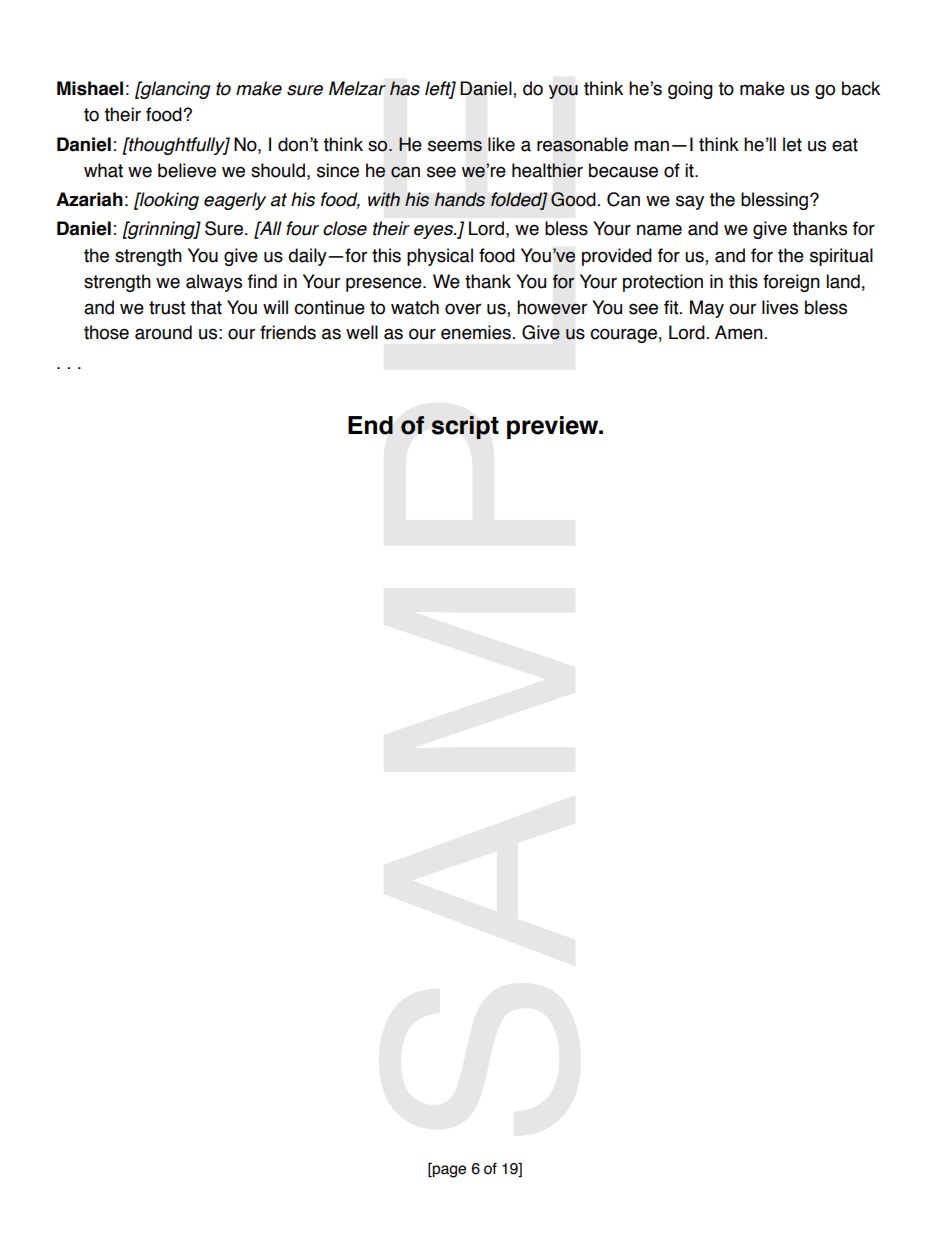 This document has height=1233, width=952. What do you see at coordinates (187, 170) in the document?
I see `believe` at bounding box center [187, 170].
